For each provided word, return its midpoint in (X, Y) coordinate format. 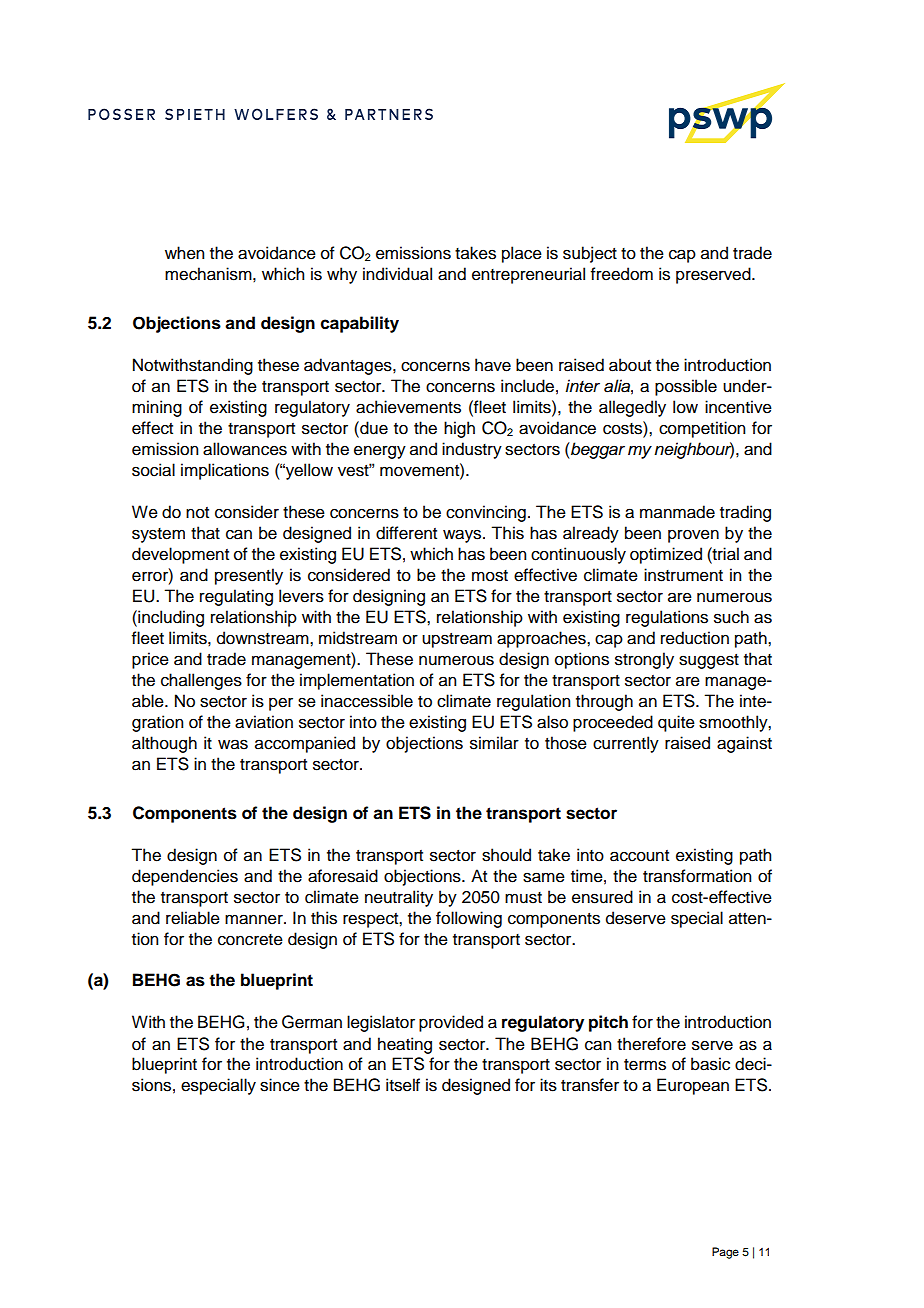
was (233, 744)
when (184, 253)
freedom (622, 274)
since (280, 1085)
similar (494, 743)
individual (397, 274)
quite (676, 723)
